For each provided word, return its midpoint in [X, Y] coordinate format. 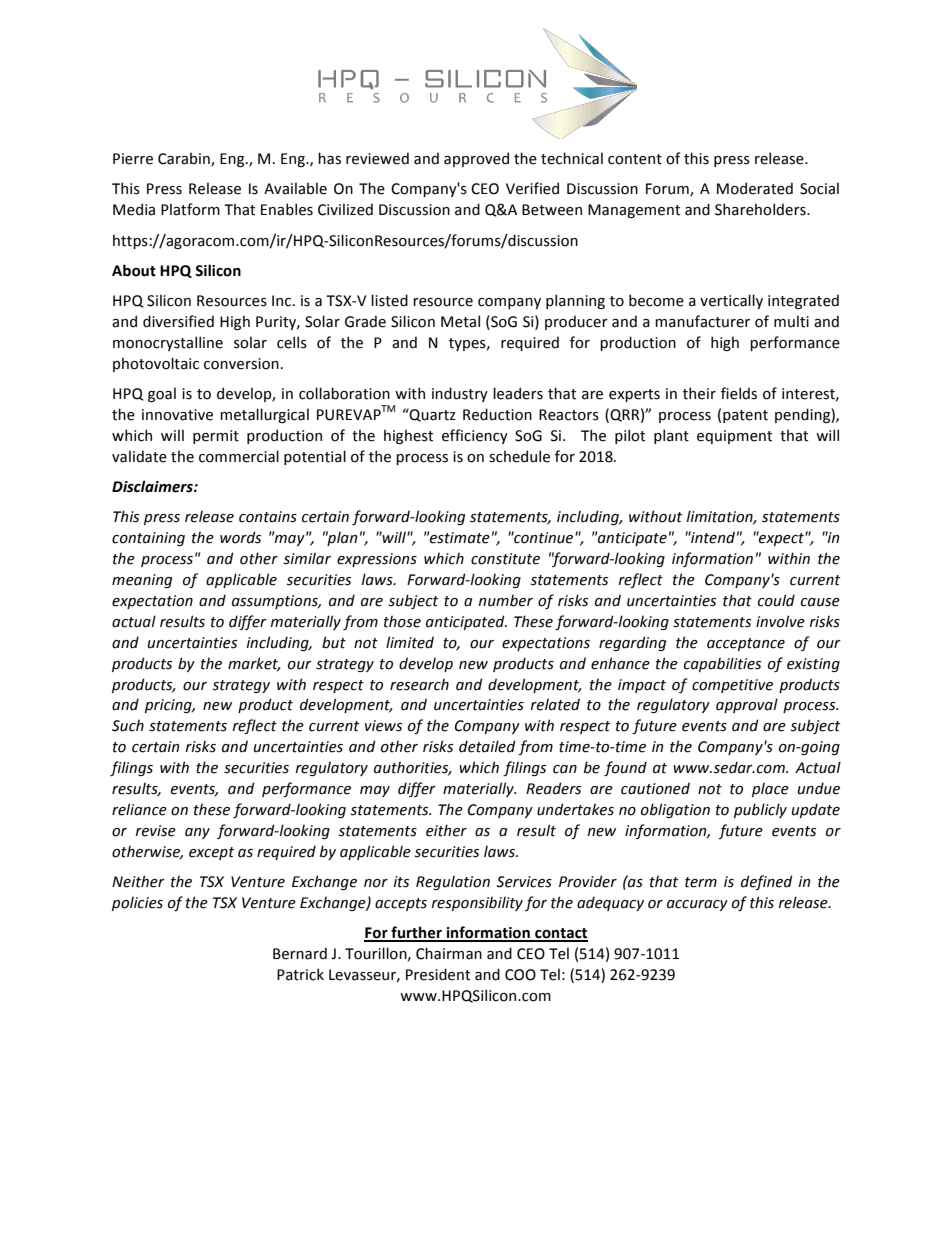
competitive [732, 686]
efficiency [475, 436]
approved [476, 159]
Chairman [449, 953]
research [419, 684]
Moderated [755, 188]
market [254, 664]
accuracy [697, 905]
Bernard [300, 953]
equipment [734, 437]
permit [216, 437]
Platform [190, 209]
